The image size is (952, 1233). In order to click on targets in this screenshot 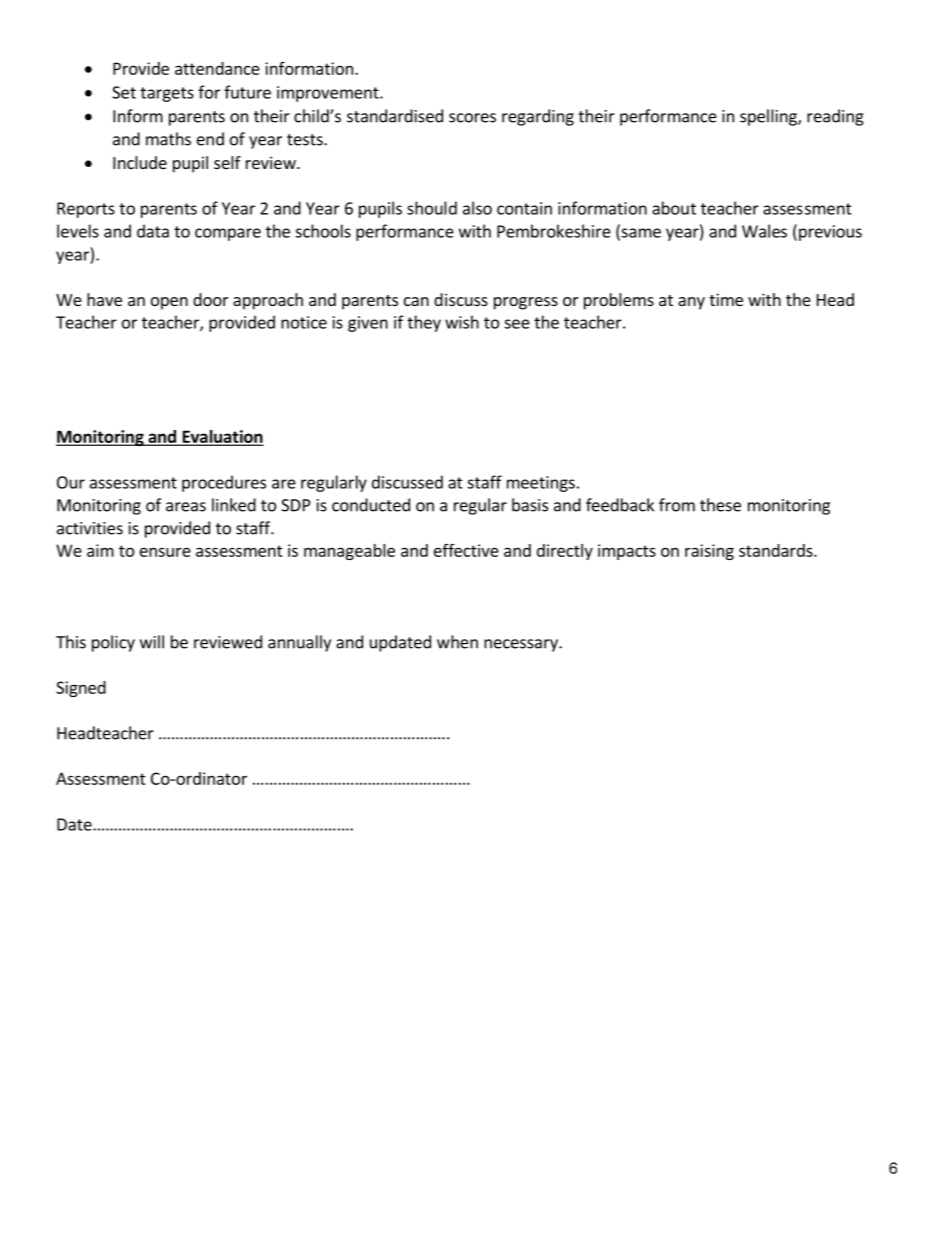, I will do `click(167, 94)`.
